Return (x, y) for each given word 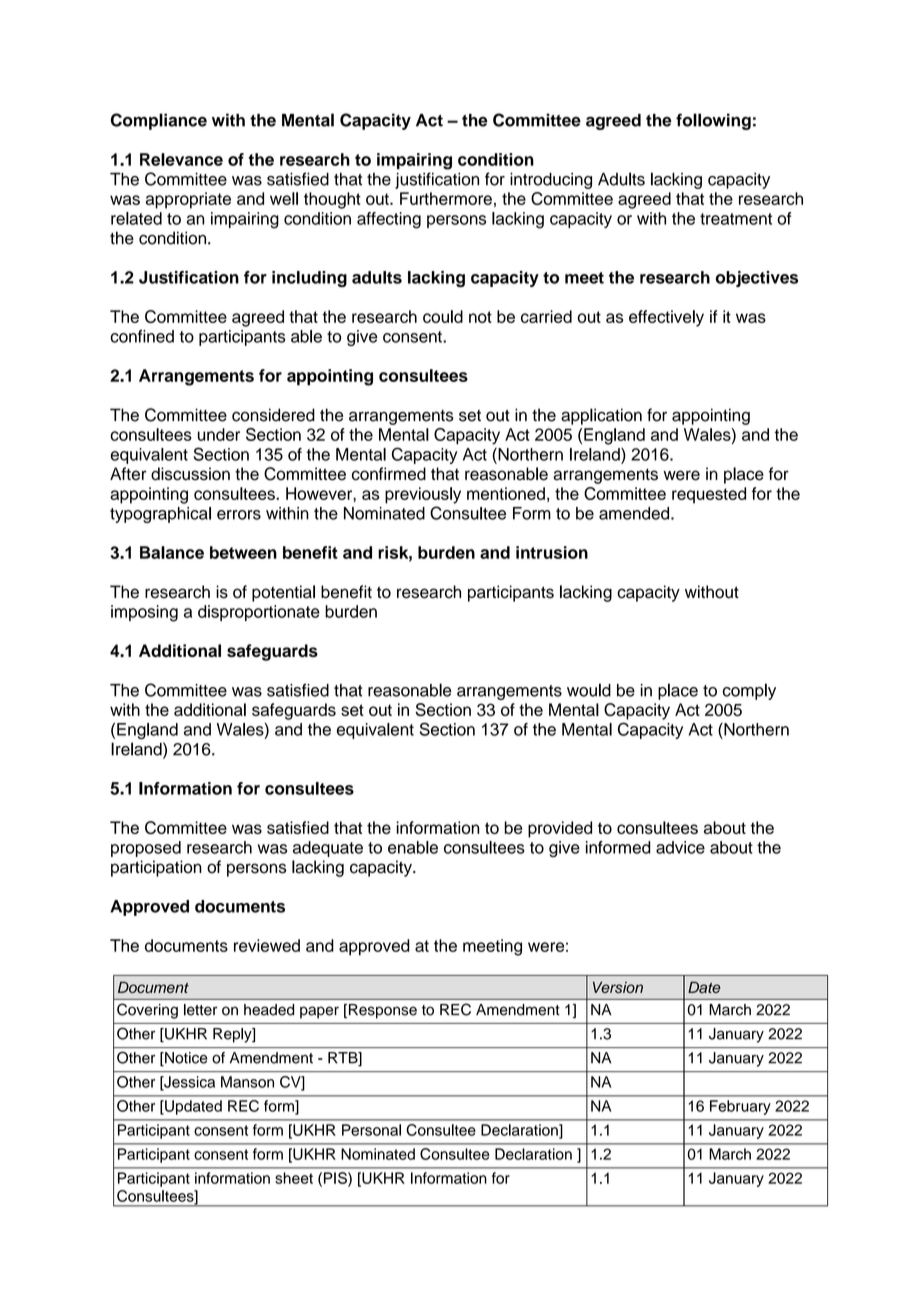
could (443, 316)
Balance (172, 552)
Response (381, 1011)
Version (618, 987)
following (713, 121)
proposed (146, 849)
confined (142, 336)
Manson (247, 1082)
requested (709, 495)
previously (423, 495)
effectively (666, 318)
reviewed (267, 945)
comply (749, 691)
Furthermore (446, 198)
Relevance (181, 159)
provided (560, 829)
